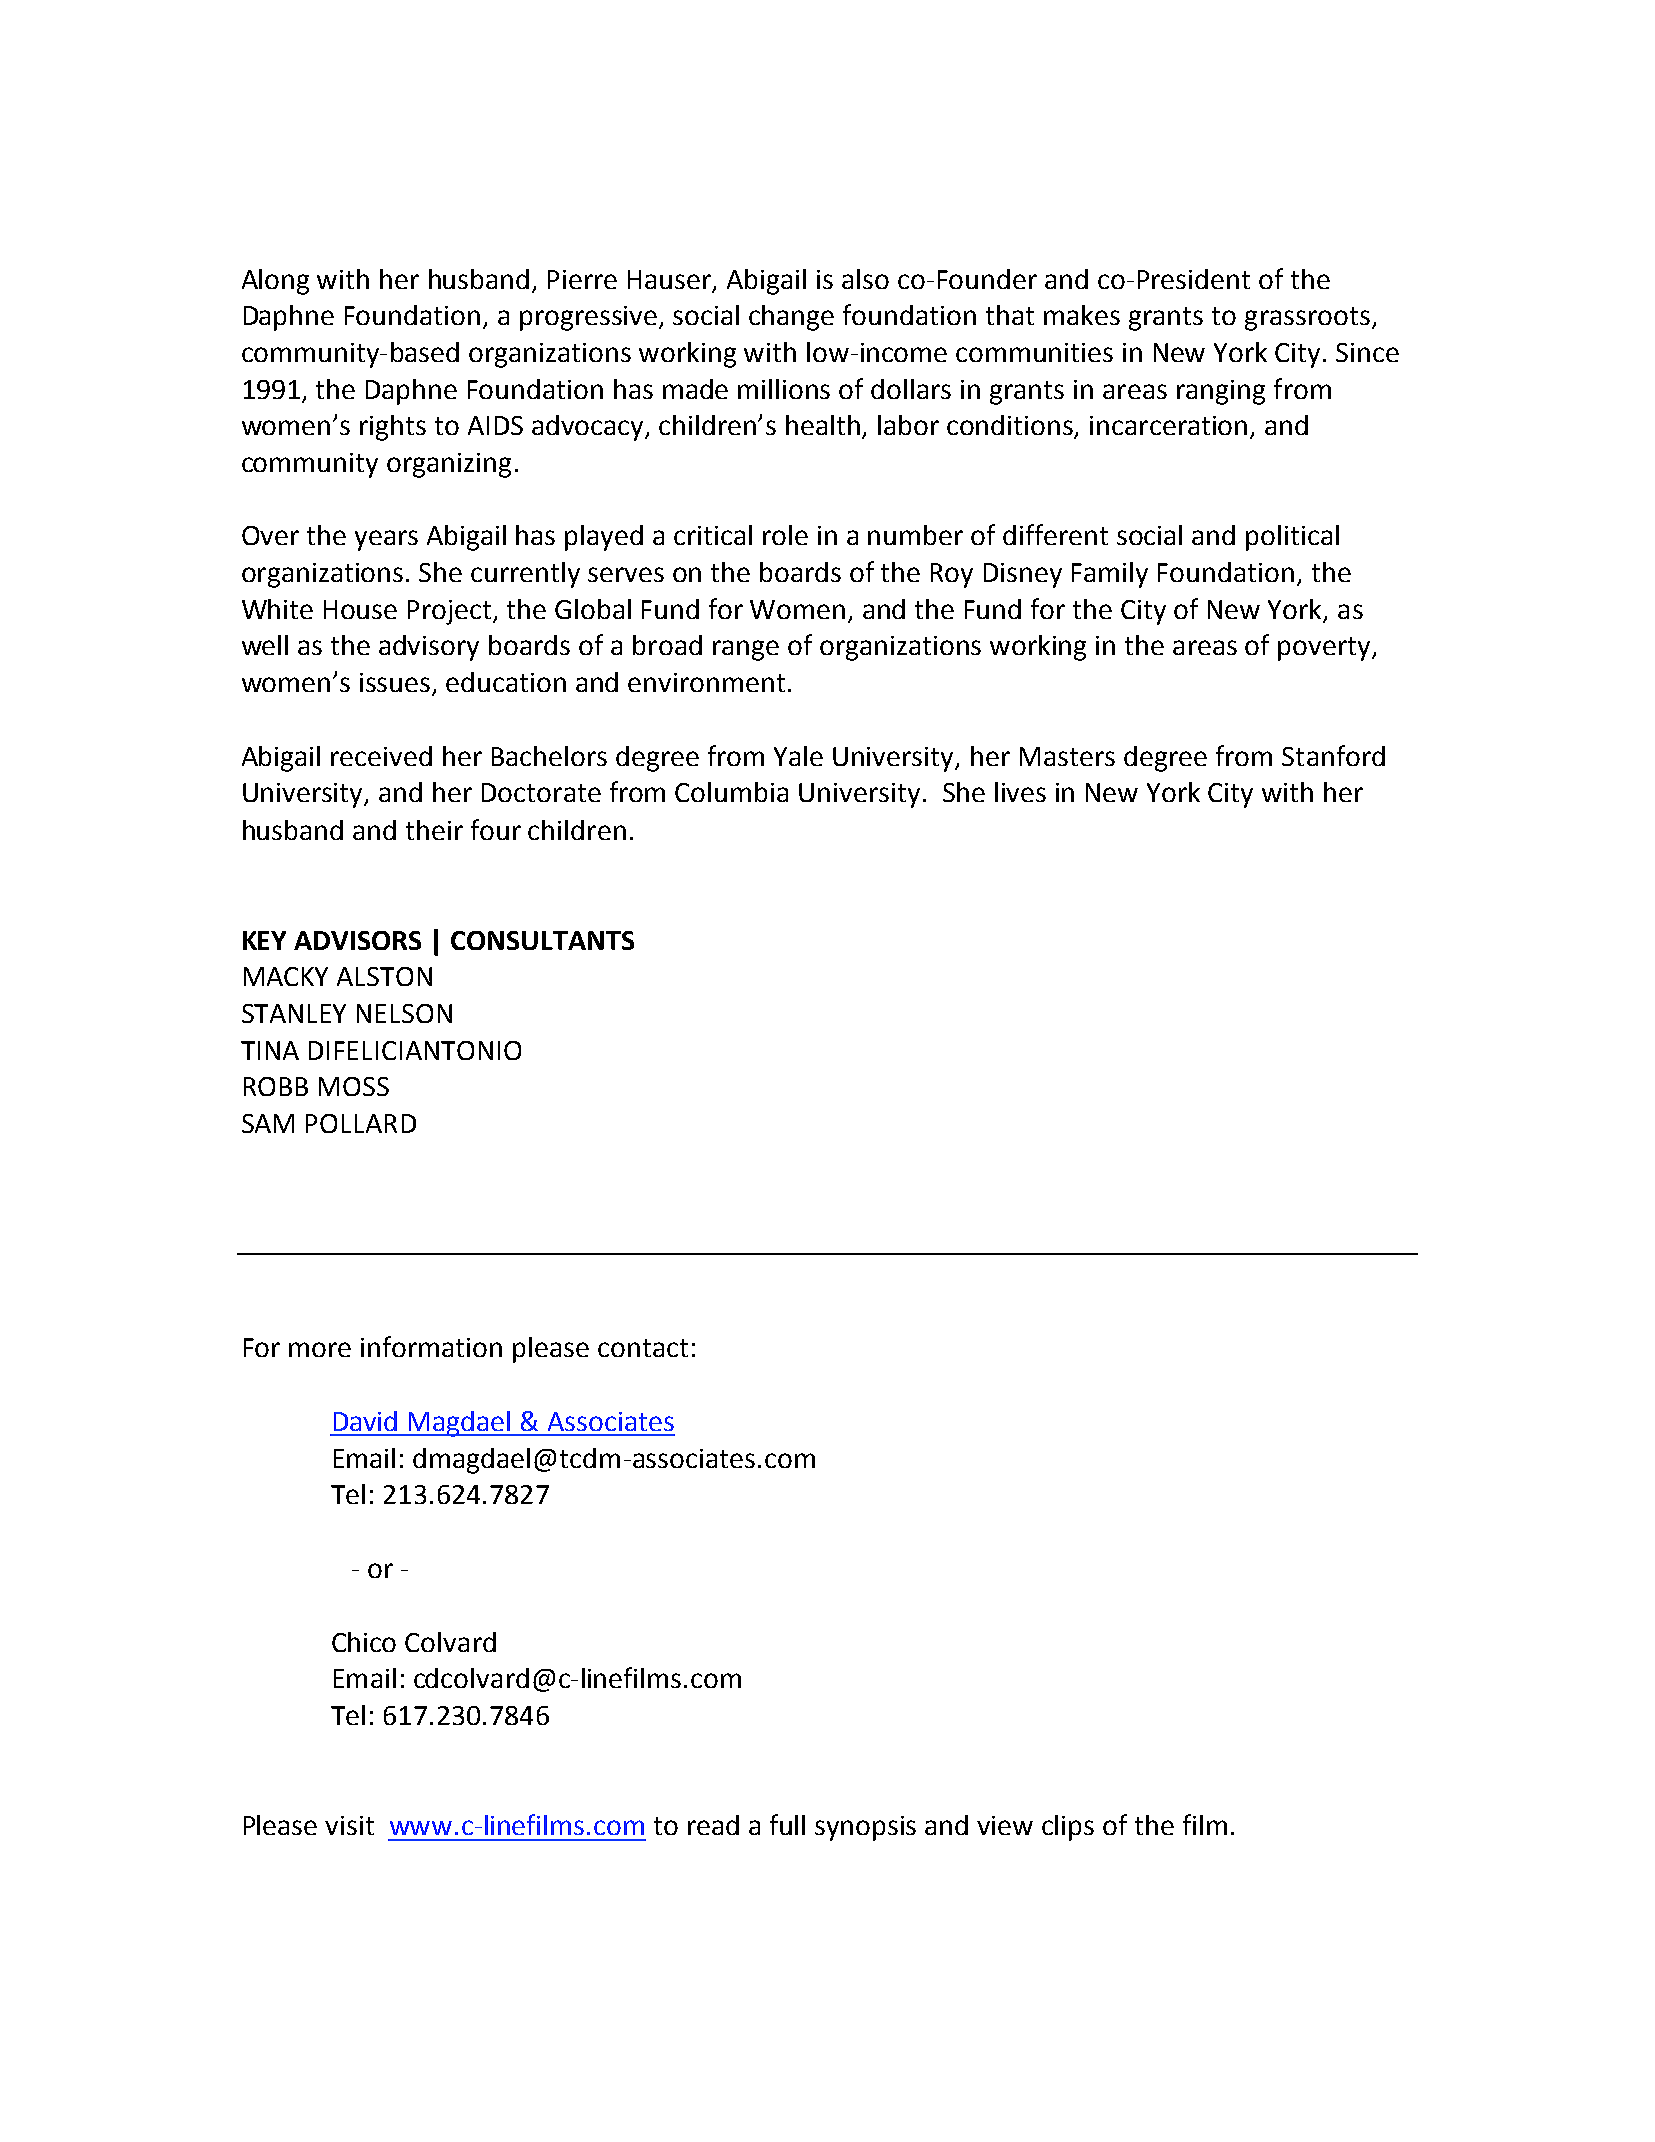 This screenshot has width=1655, height=2142. I want to click on Stanford, so click(1333, 755).
